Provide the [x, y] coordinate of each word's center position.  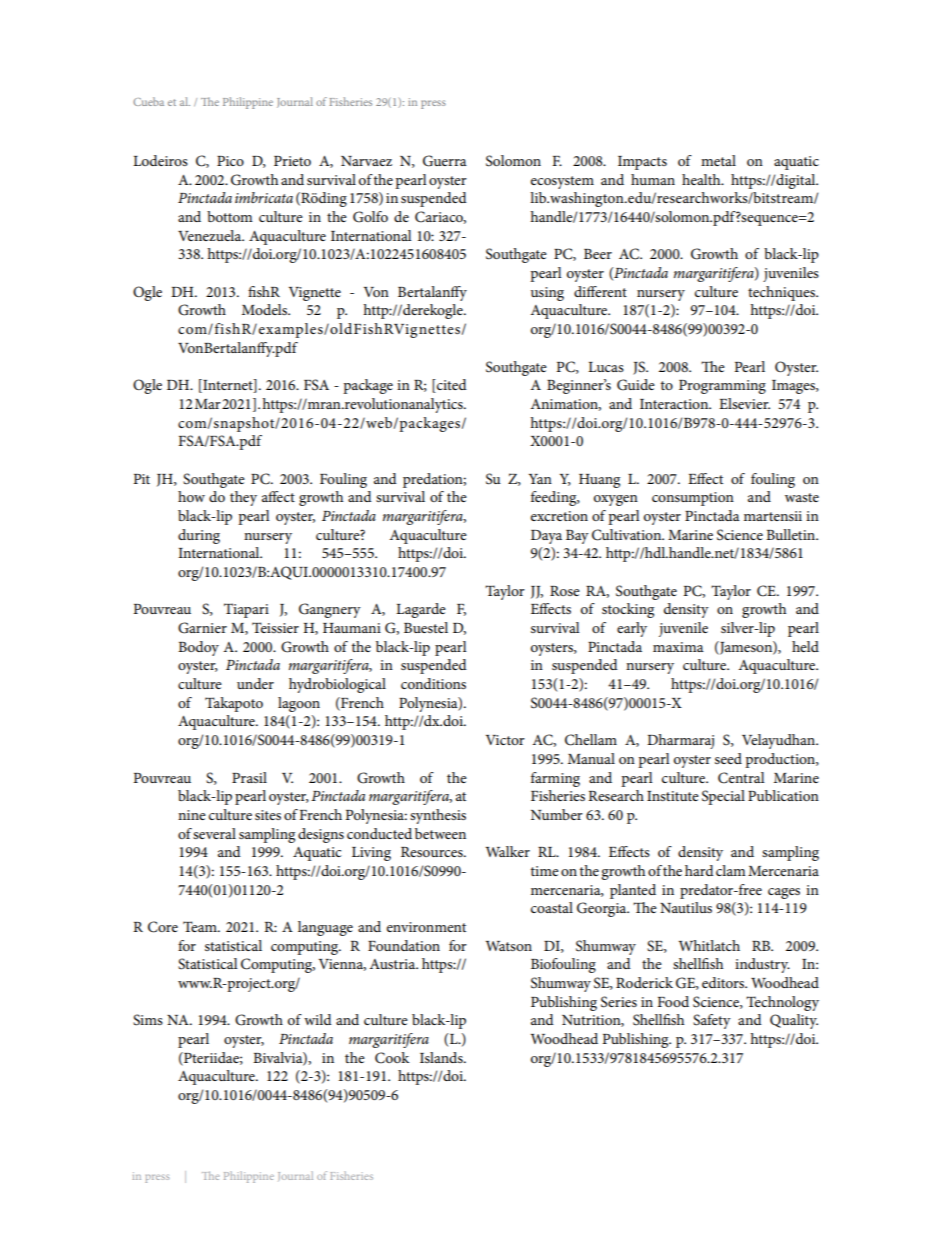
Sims [148, 1020]
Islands [442, 1057]
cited [451, 386]
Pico [230, 161]
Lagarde [421, 610]
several [214, 833]
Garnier [202, 628]
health [702, 179]
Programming [722, 387]
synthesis [438, 816]
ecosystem [562, 182]
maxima [678, 647]
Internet [228, 386]
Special [723, 797]
